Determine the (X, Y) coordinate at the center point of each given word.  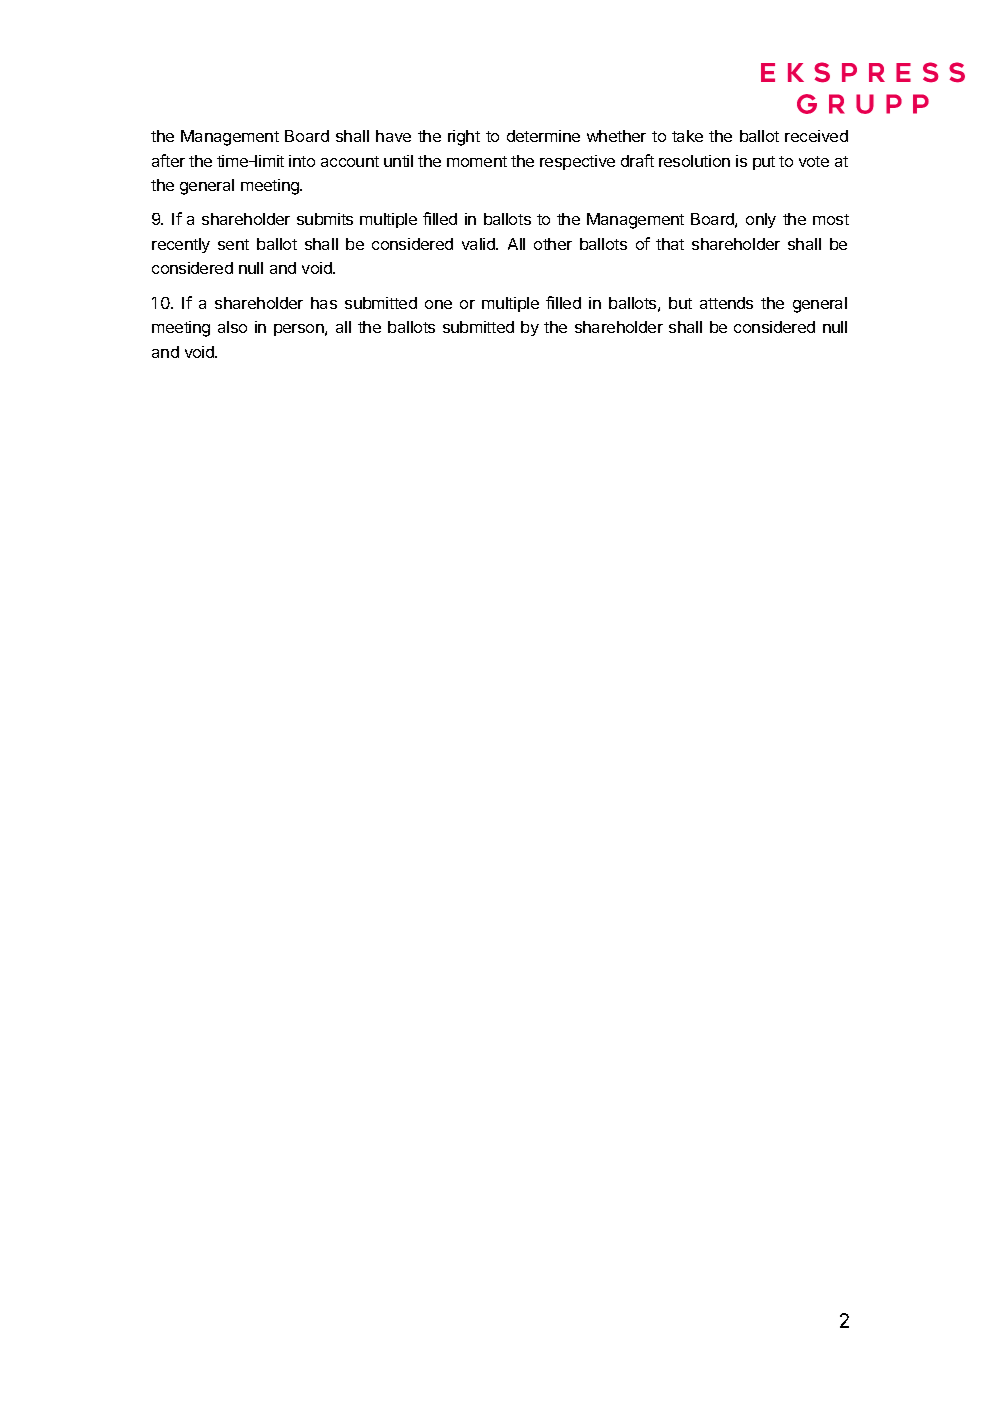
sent (233, 244)
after (168, 160)
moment (477, 161)
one (438, 304)
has (324, 303)
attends (726, 303)
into (302, 161)
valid (479, 244)
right (464, 138)
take (687, 136)
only (761, 220)
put (764, 163)
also (232, 327)
